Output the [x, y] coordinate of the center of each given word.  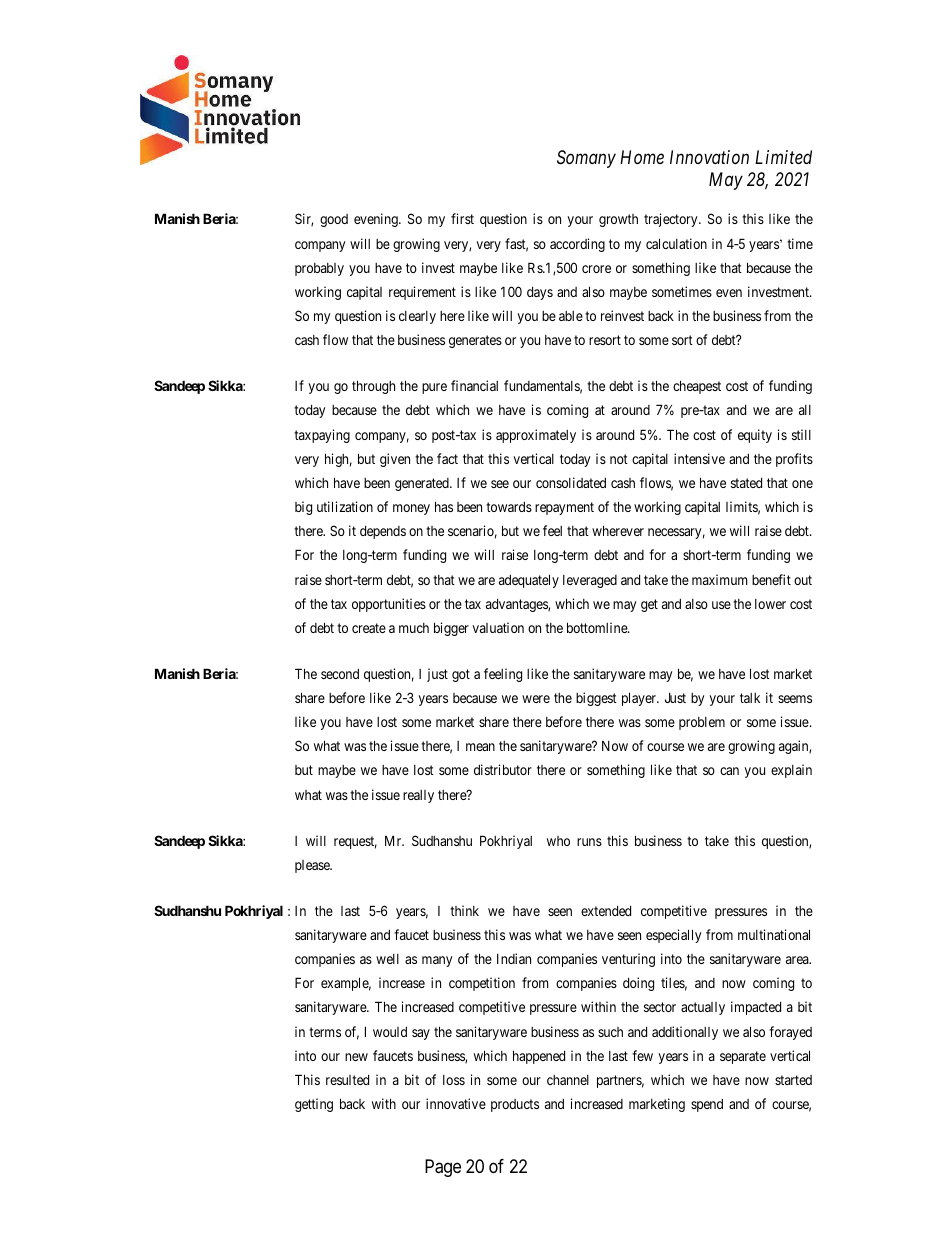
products [515, 1105]
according [577, 245]
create [369, 628]
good [334, 220]
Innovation [709, 157]
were [536, 699]
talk [750, 698]
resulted [347, 1080]
